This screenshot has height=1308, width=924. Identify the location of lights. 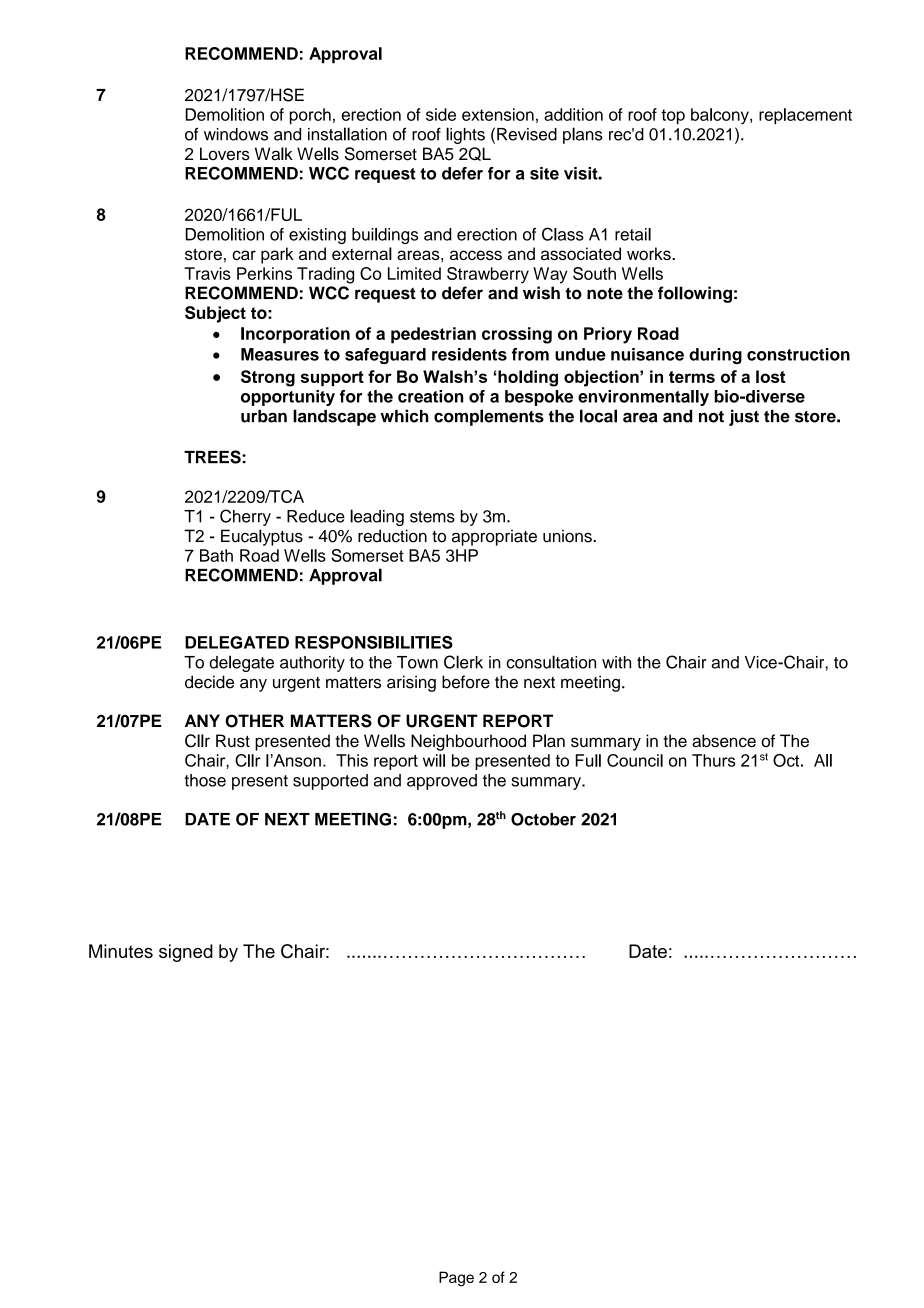
(465, 135).
